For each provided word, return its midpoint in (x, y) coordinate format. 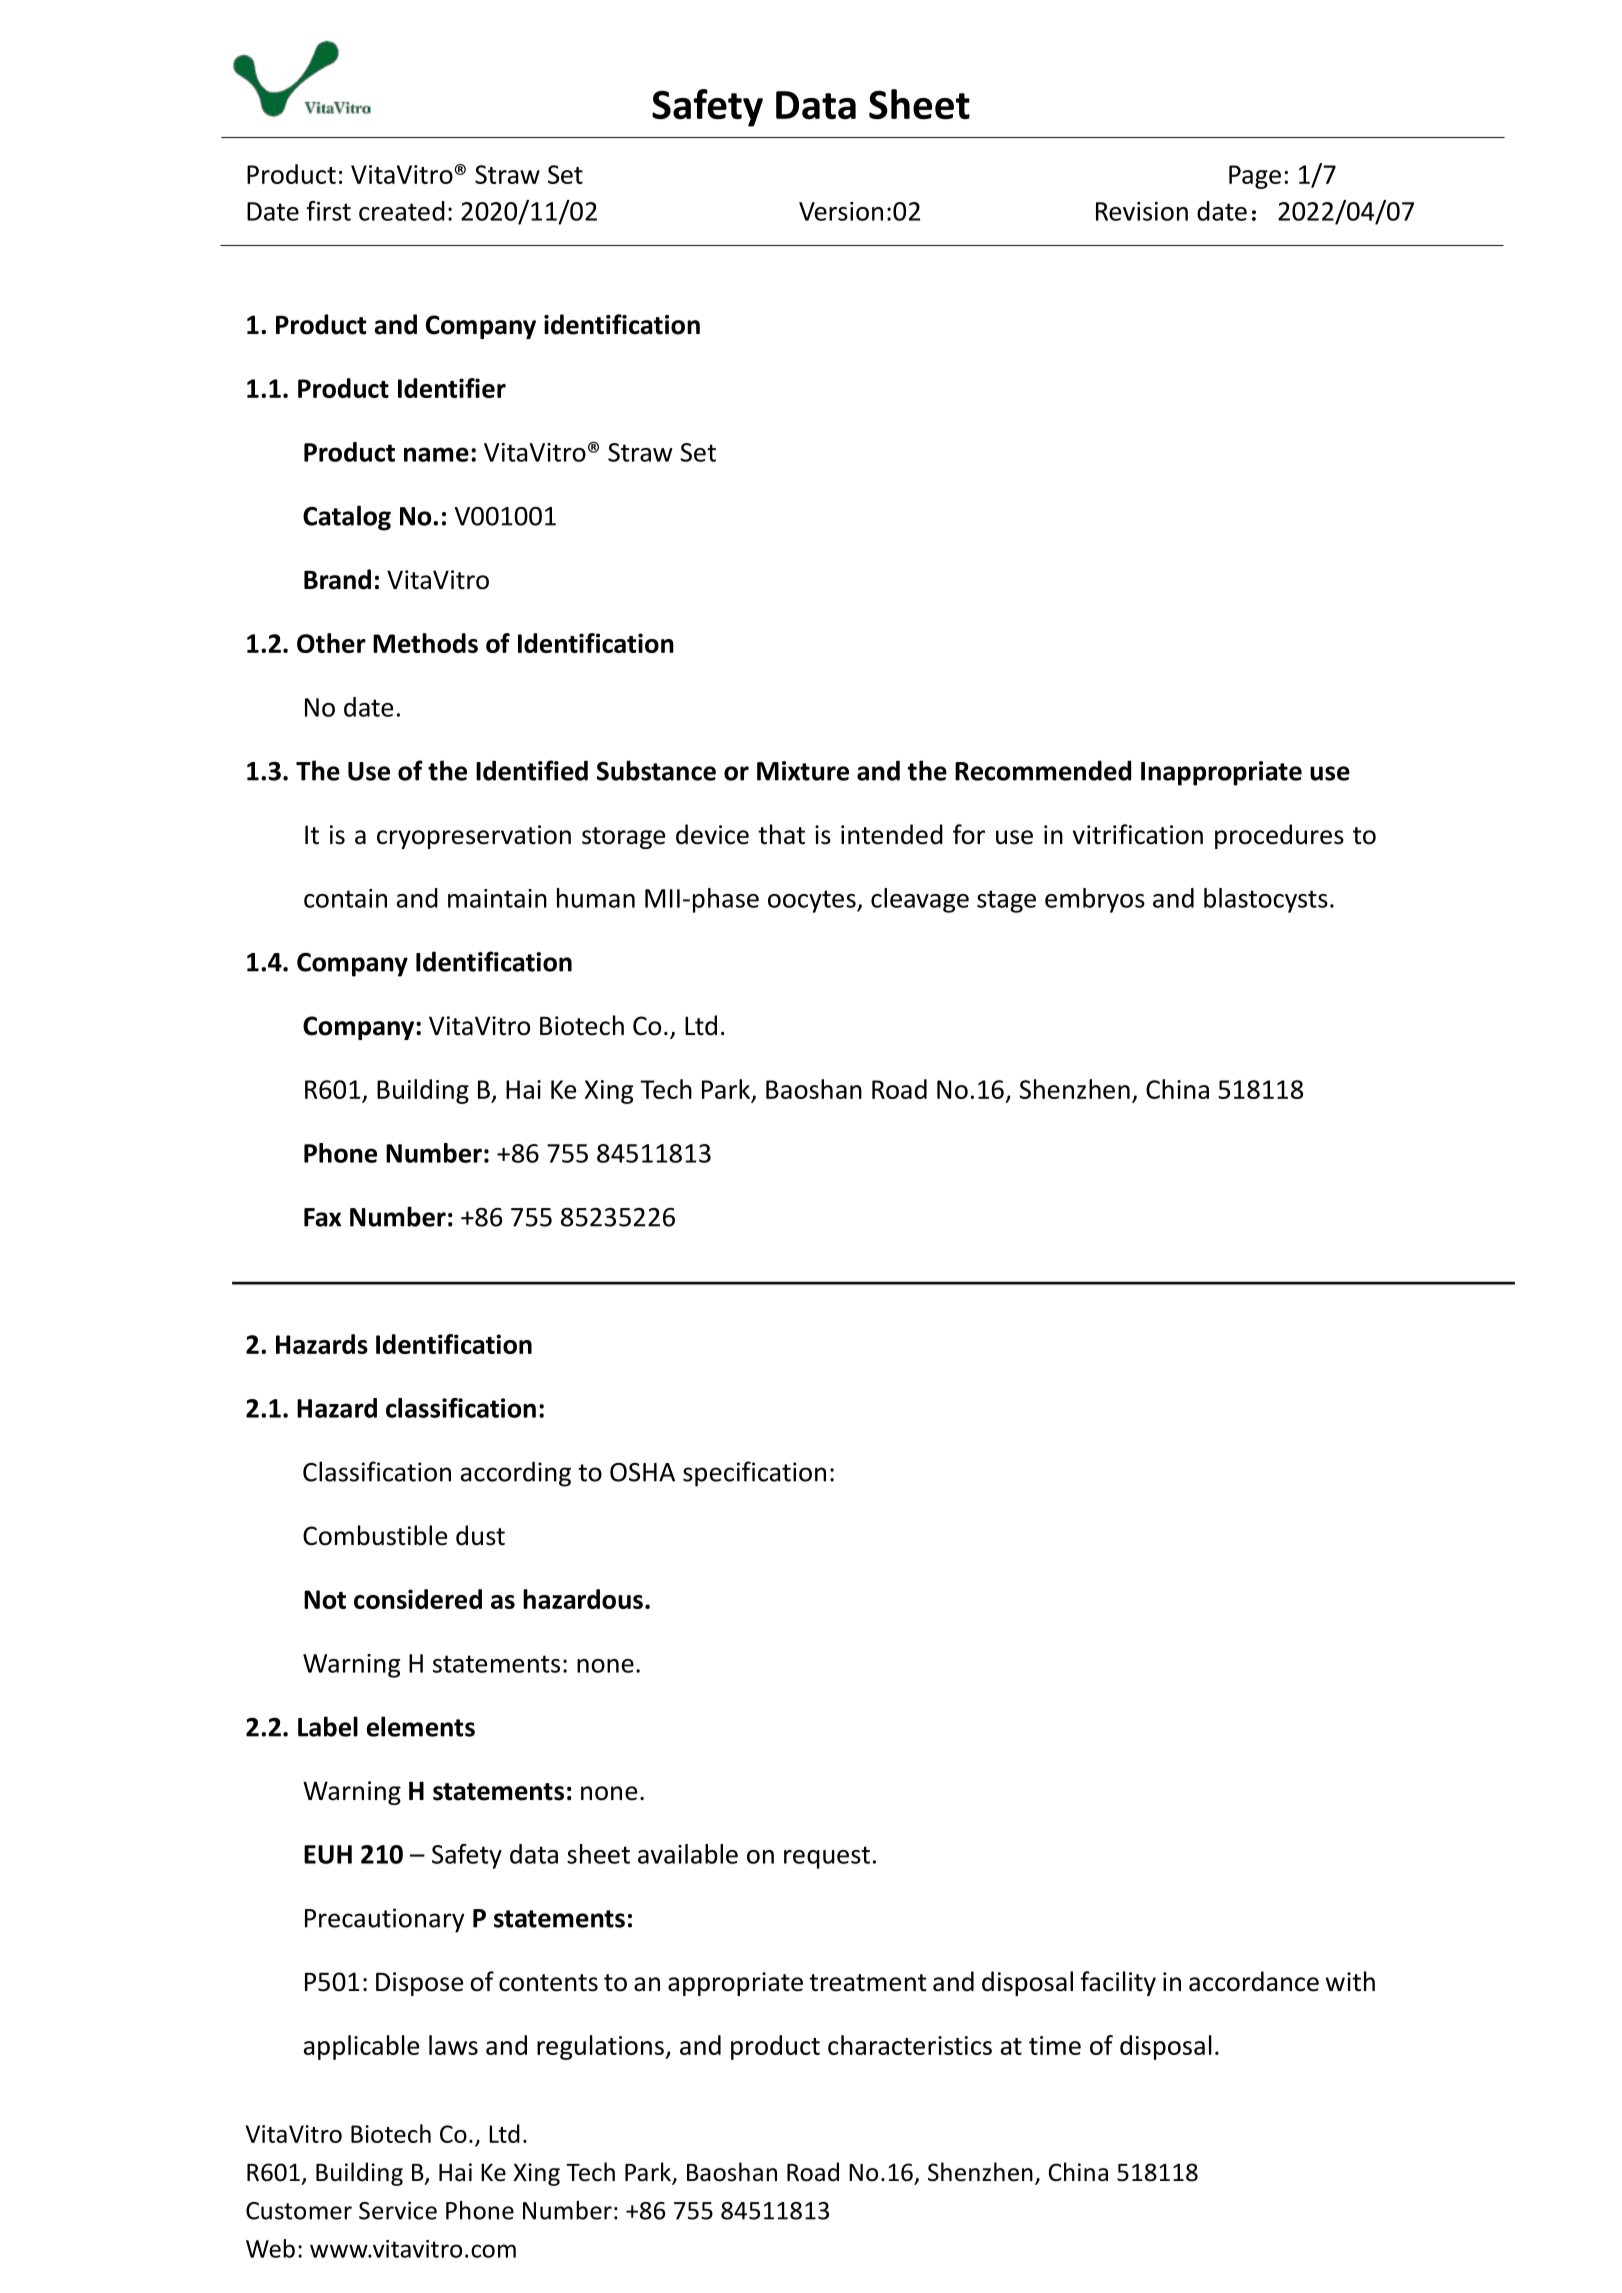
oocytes (813, 901)
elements (421, 1726)
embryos (1095, 900)
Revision (1142, 211)
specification (754, 1474)
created (402, 211)
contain (345, 898)
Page (1255, 177)
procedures (1279, 836)
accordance (1254, 1981)
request (827, 1857)
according (516, 1474)
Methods (425, 643)
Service (398, 2210)
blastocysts (1266, 900)
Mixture (803, 771)
